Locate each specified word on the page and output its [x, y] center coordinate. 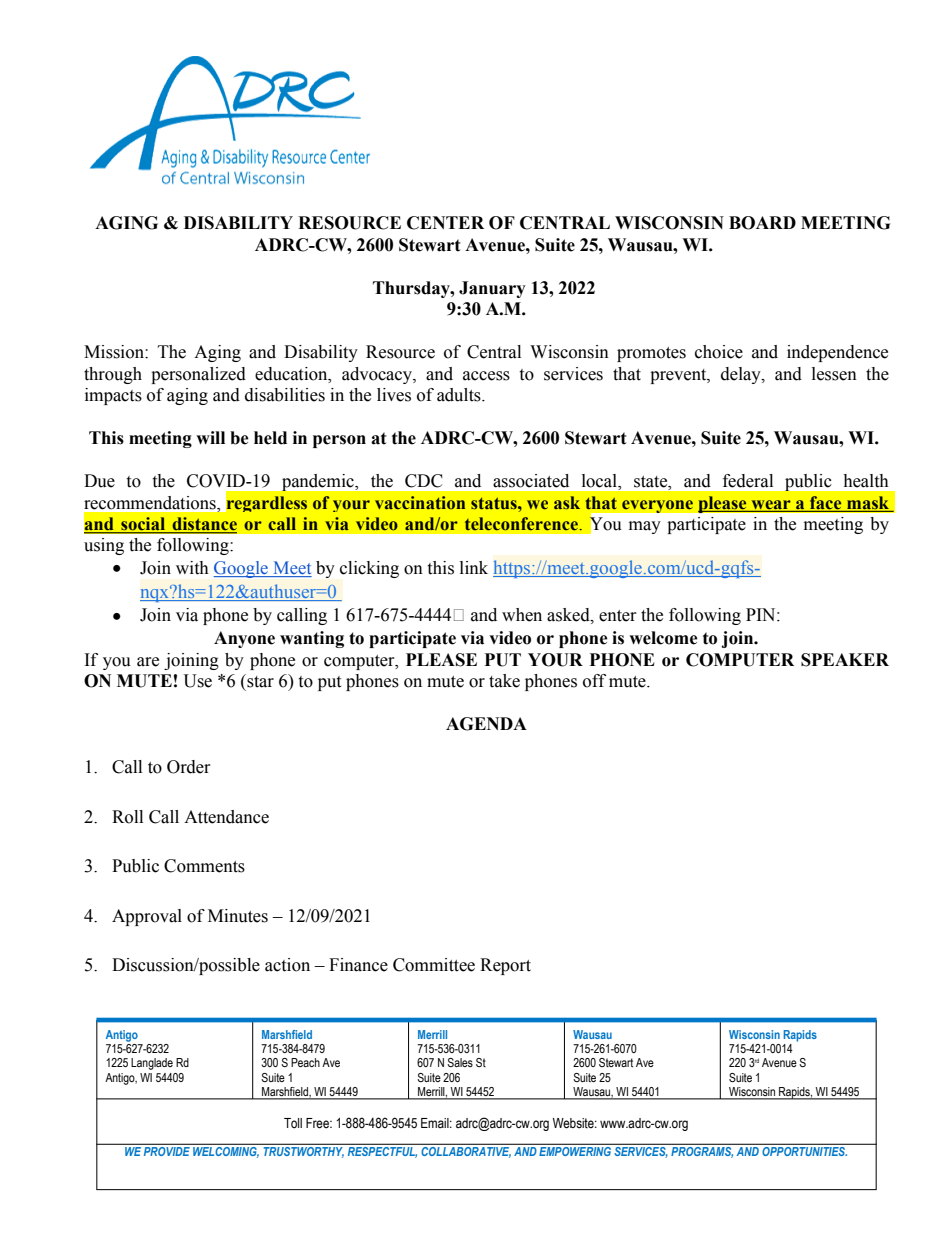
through [113, 375]
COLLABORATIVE [466, 1152]
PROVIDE [167, 1151]
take [504, 681]
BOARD [762, 223]
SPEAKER [845, 660]
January [492, 289]
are [148, 662]
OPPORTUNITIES [805, 1151]
